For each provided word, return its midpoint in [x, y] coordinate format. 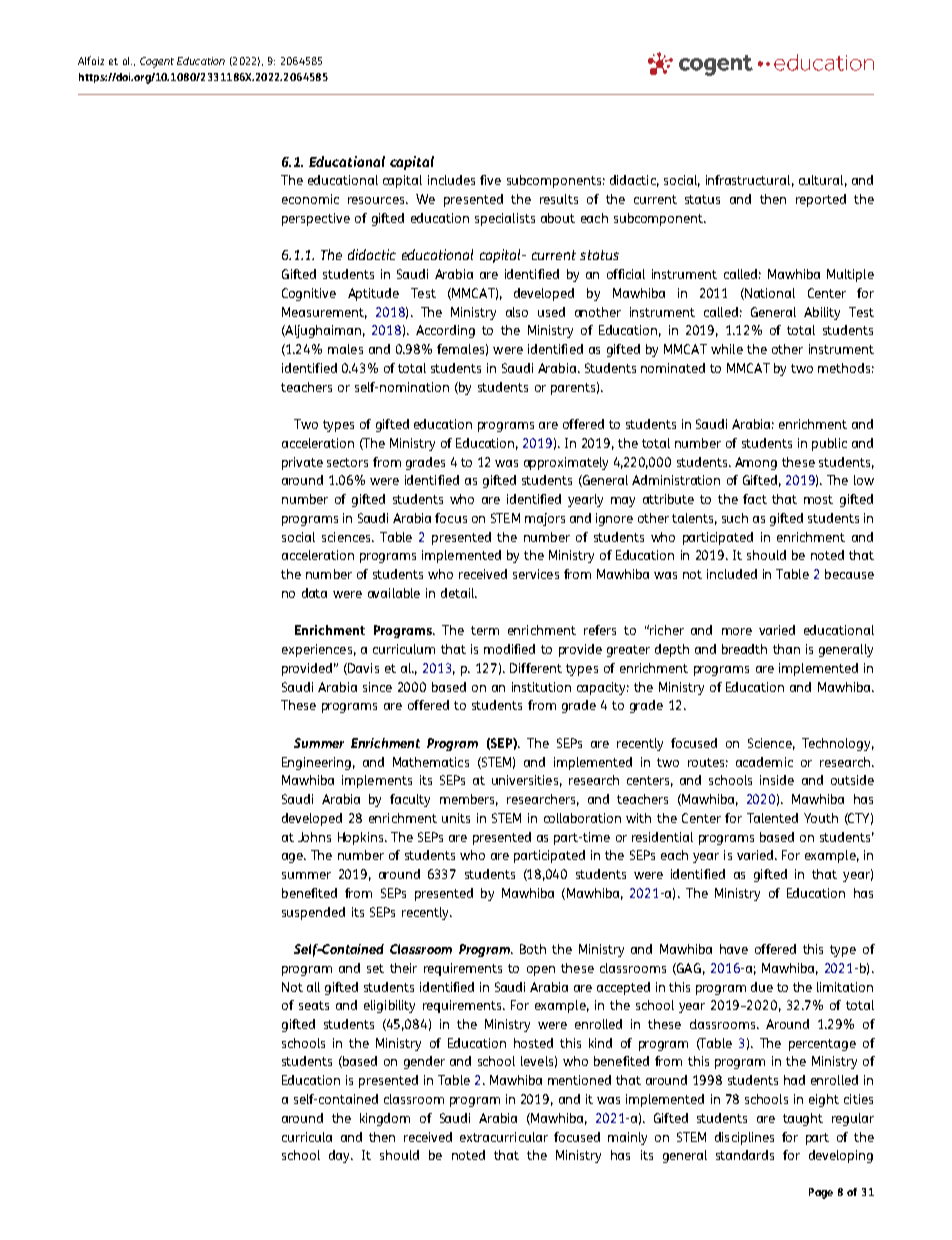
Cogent [157, 62]
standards [745, 1155]
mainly [627, 1138]
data [314, 593]
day [340, 1156]
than [786, 649]
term [485, 630]
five [490, 180]
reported [821, 200]
